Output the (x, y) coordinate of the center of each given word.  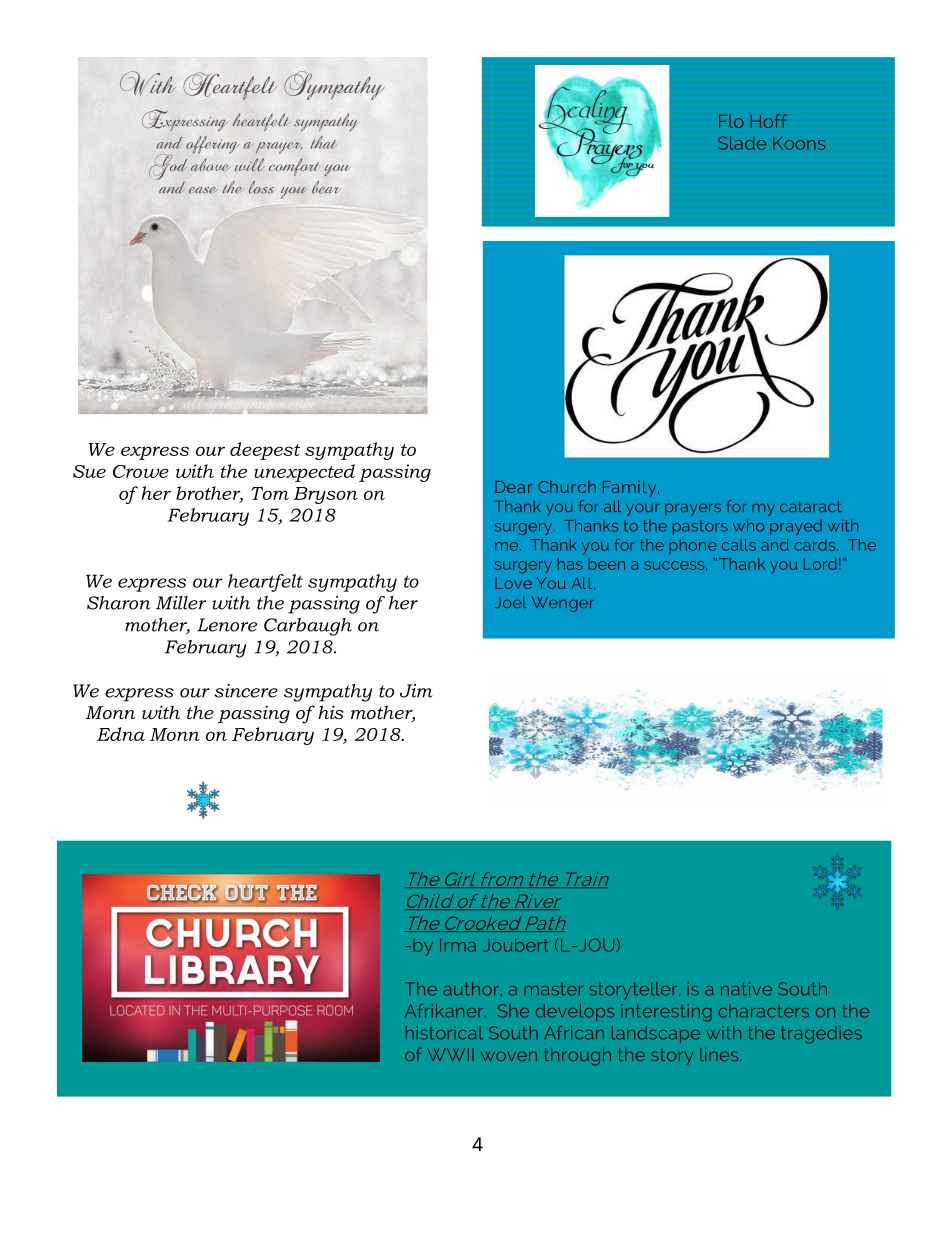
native (746, 989)
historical (444, 1033)
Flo (731, 121)
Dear (514, 487)
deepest (265, 451)
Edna (121, 734)
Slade (742, 143)
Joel (510, 602)
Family (631, 488)
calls (739, 545)
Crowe (141, 471)
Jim (416, 691)
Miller (181, 603)
